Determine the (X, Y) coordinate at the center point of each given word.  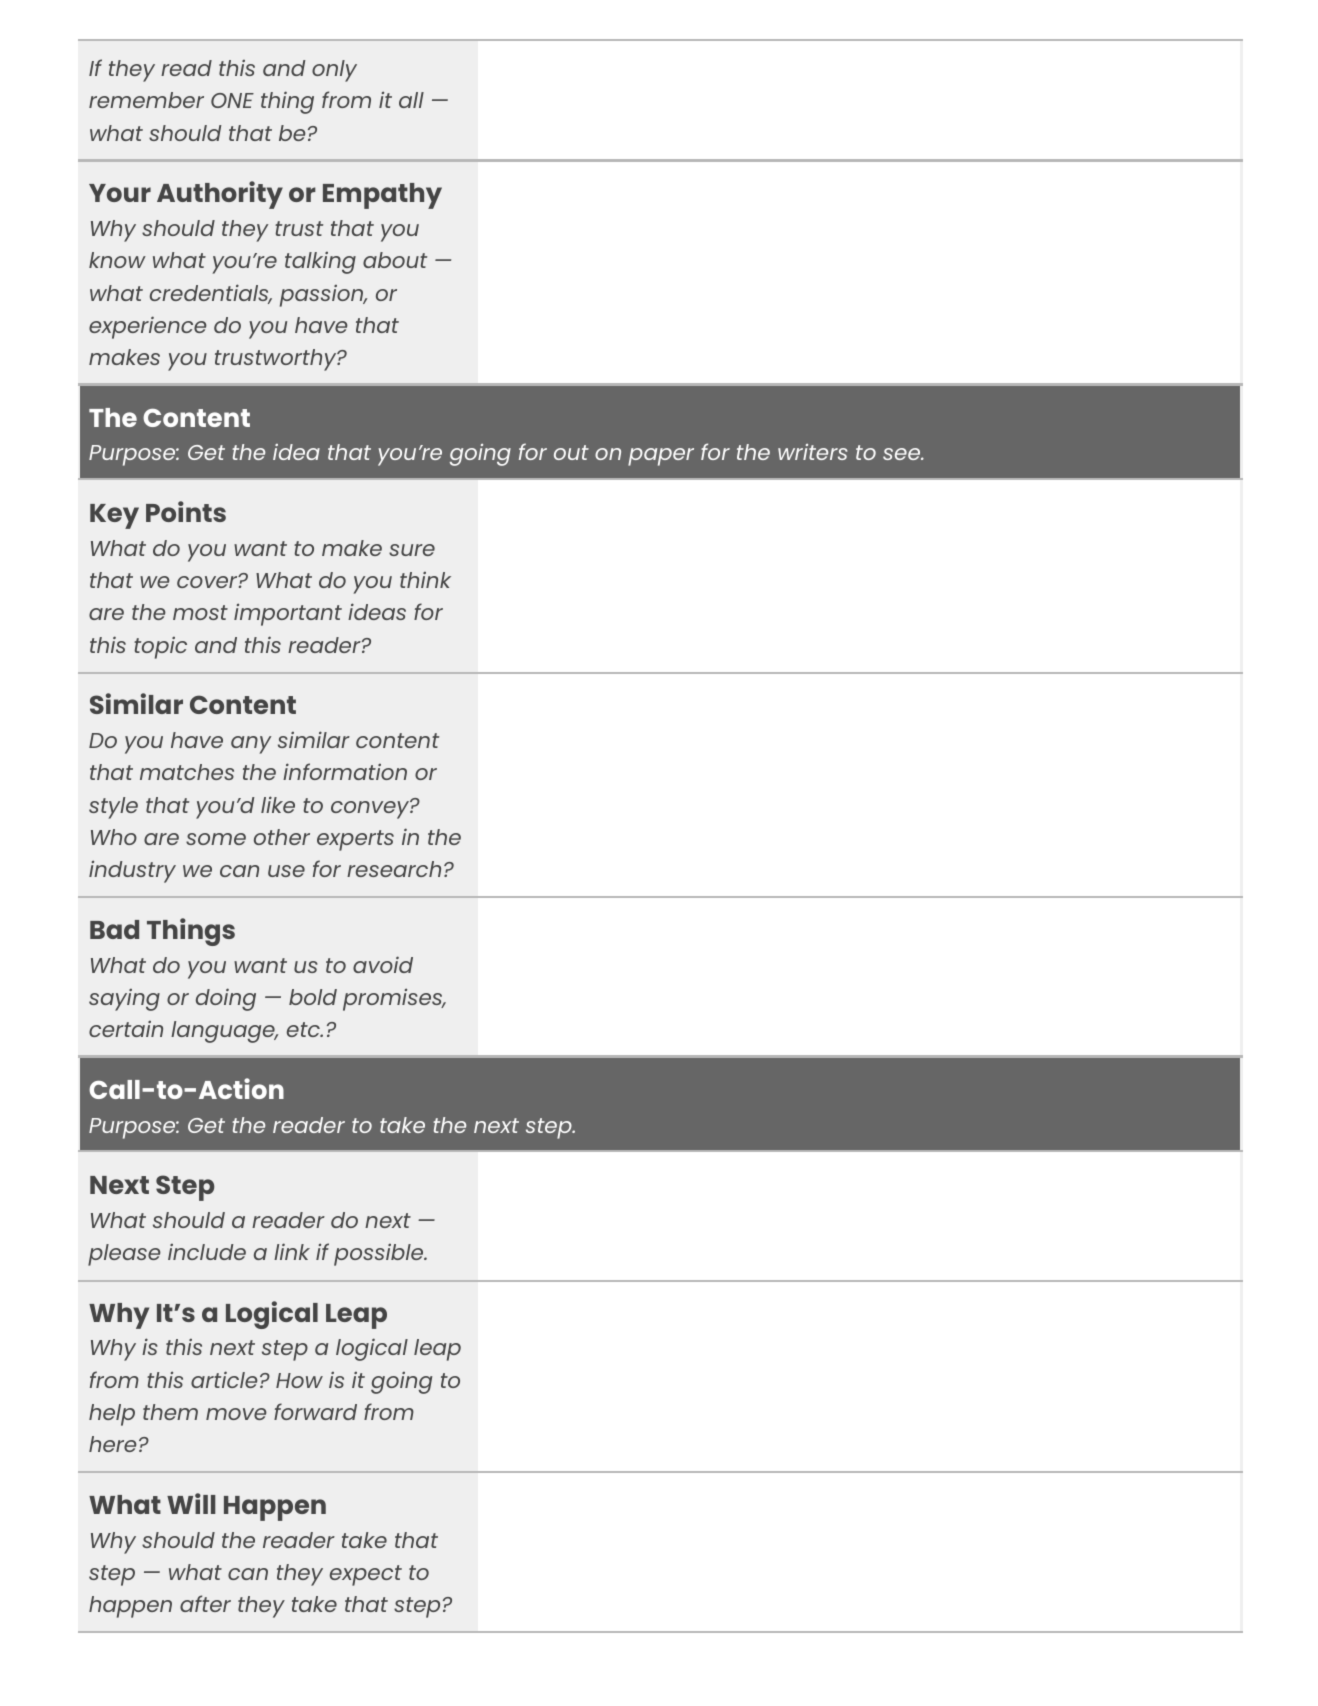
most (200, 612)
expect (366, 1575)
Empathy (382, 196)
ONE (232, 100)
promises (394, 999)
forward (315, 1411)
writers (812, 452)
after (205, 1603)
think (425, 580)
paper (661, 457)
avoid (383, 964)
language (224, 1032)
